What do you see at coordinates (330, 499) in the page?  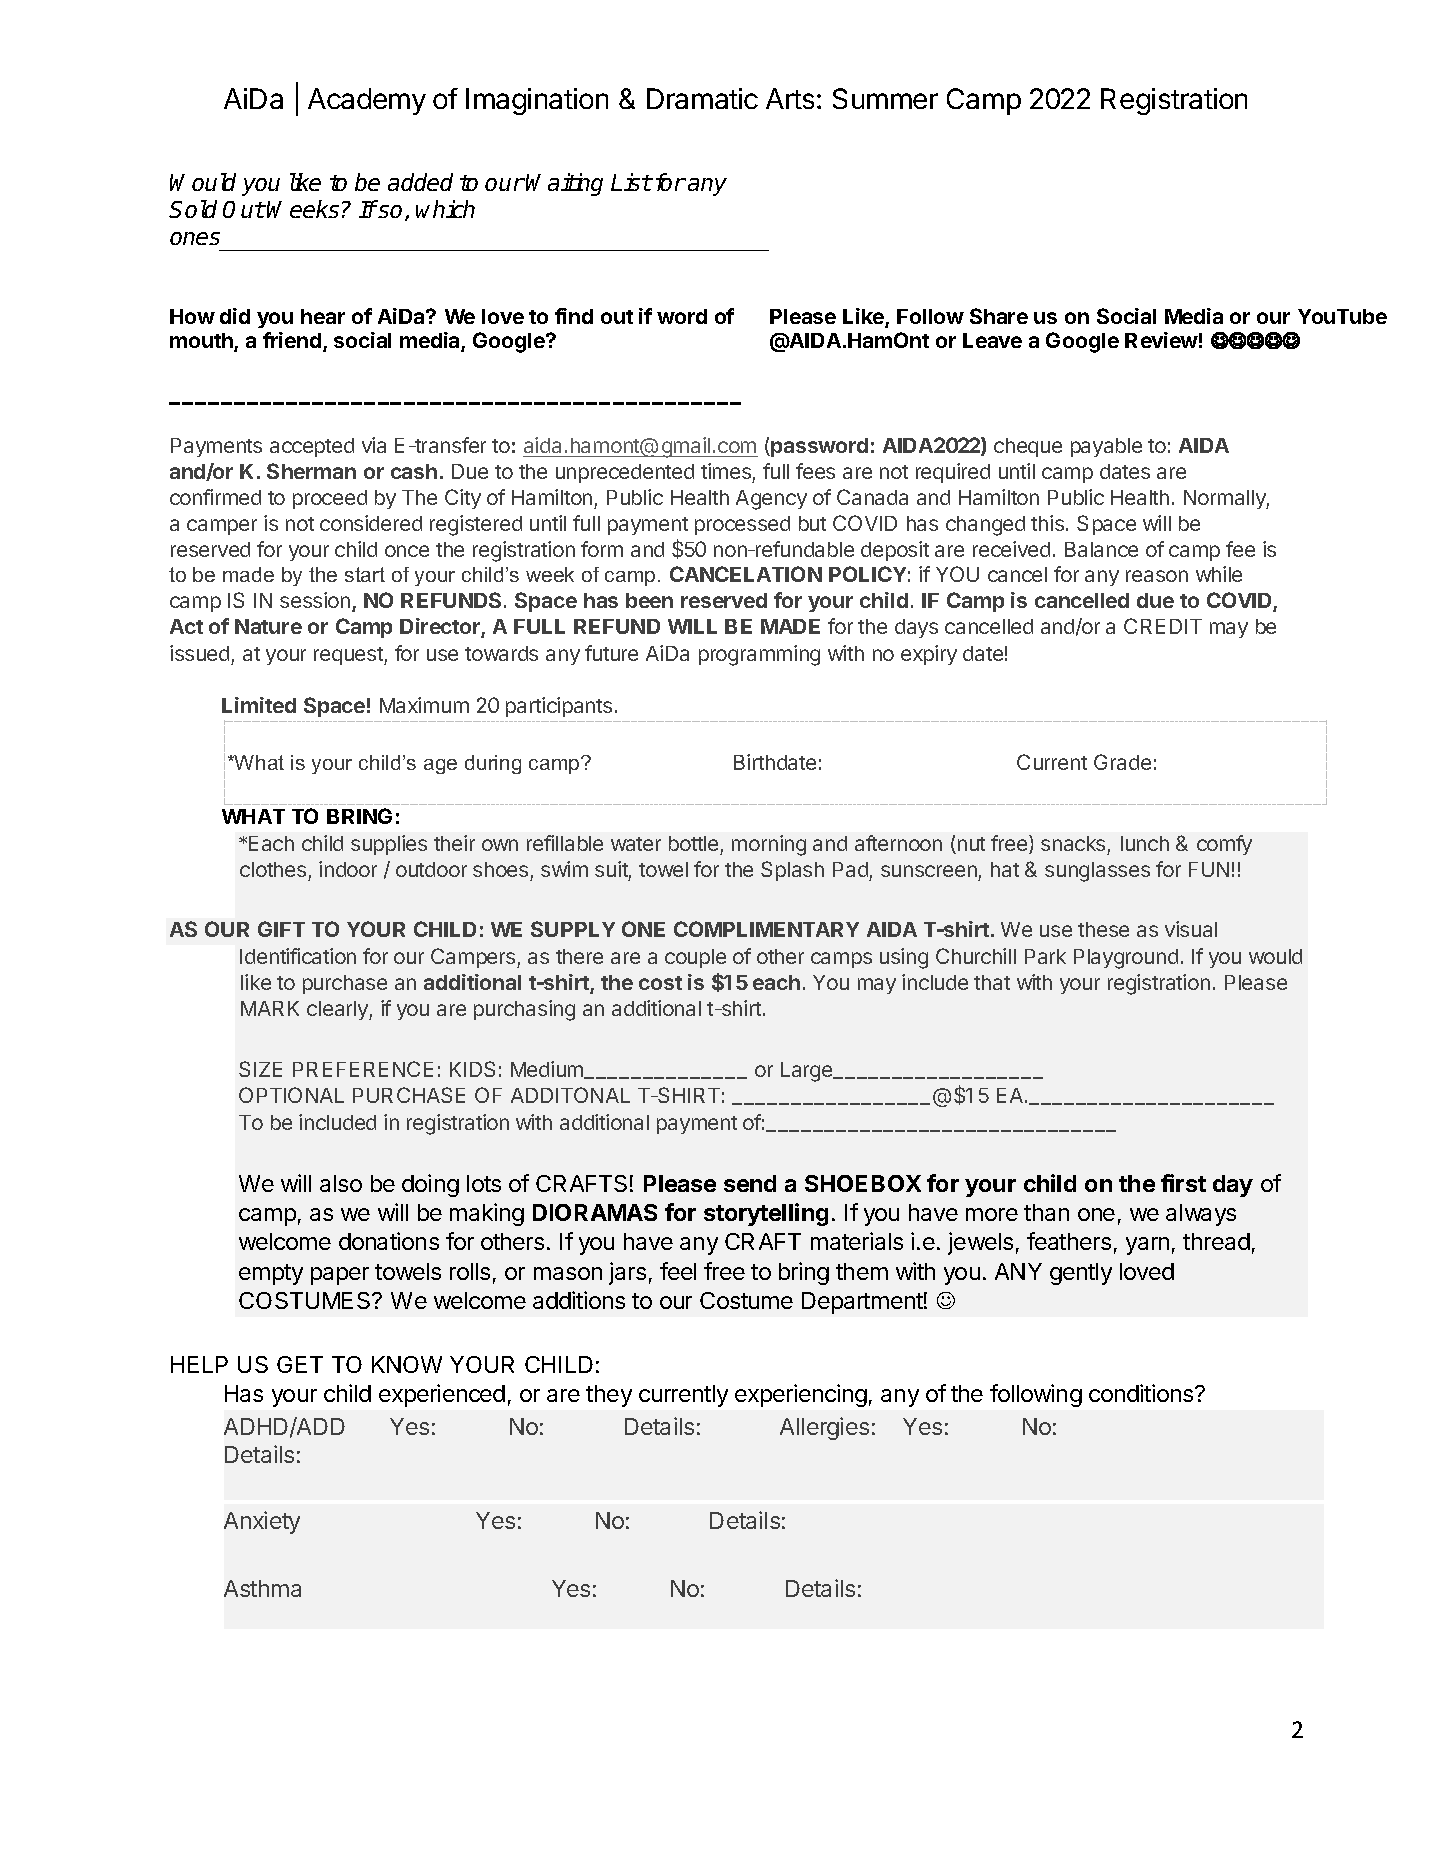 I see `proceed` at bounding box center [330, 499].
